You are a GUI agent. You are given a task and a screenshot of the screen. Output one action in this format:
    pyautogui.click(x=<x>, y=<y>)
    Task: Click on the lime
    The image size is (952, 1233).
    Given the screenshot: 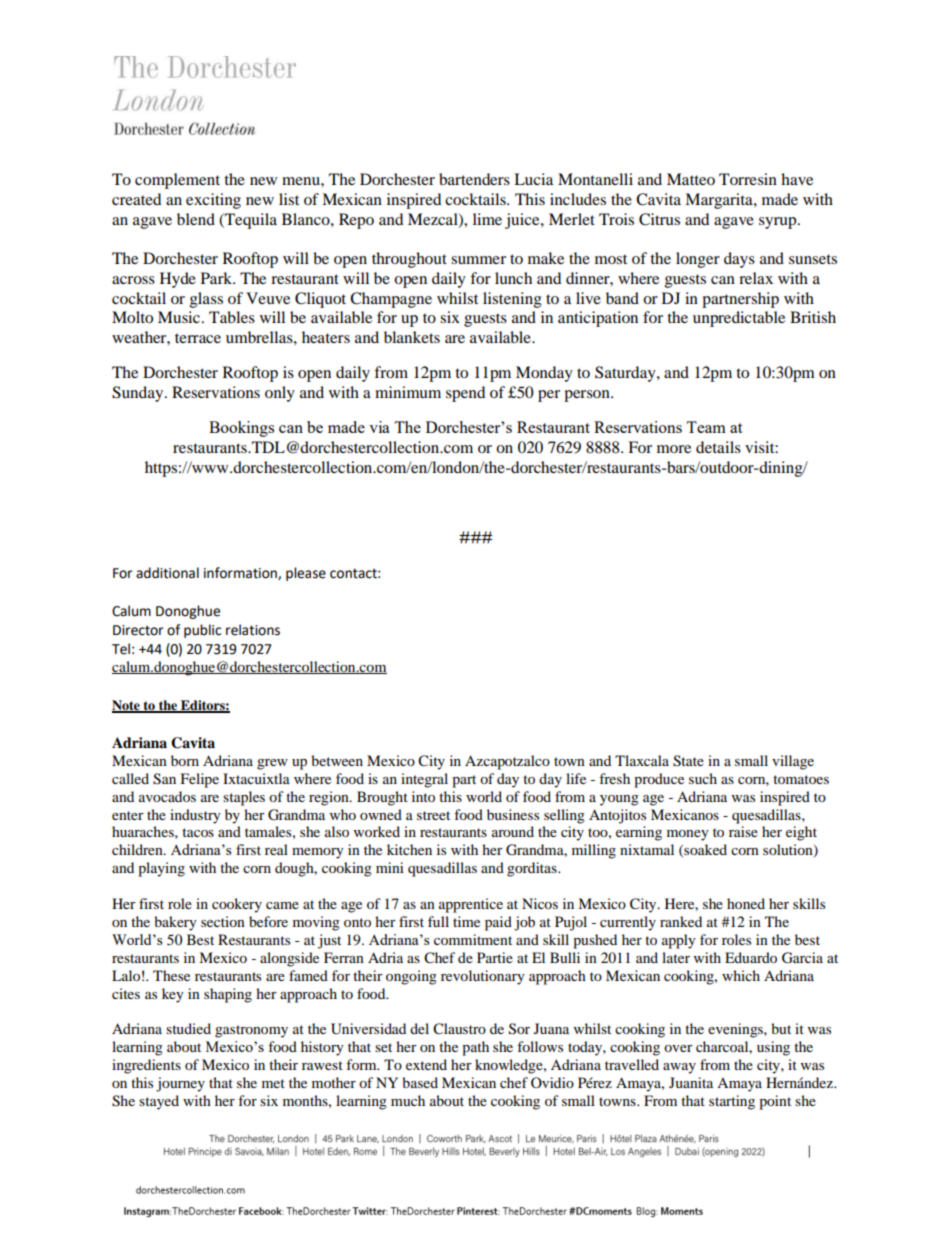 What is the action you would take?
    pyautogui.click(x=487, y=219)
